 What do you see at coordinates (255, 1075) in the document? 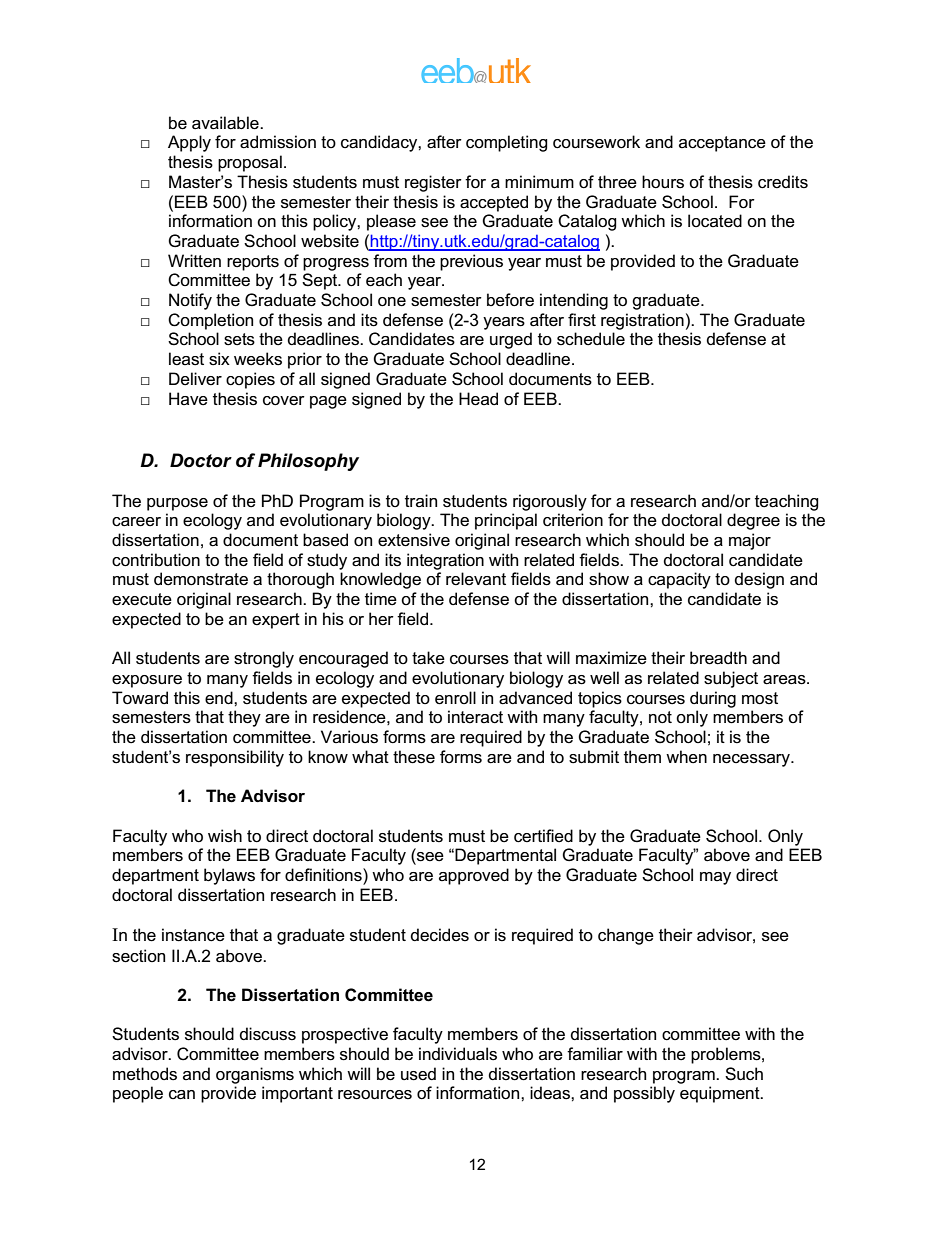
I see `organisms` at bounding box center [255, 1075].
